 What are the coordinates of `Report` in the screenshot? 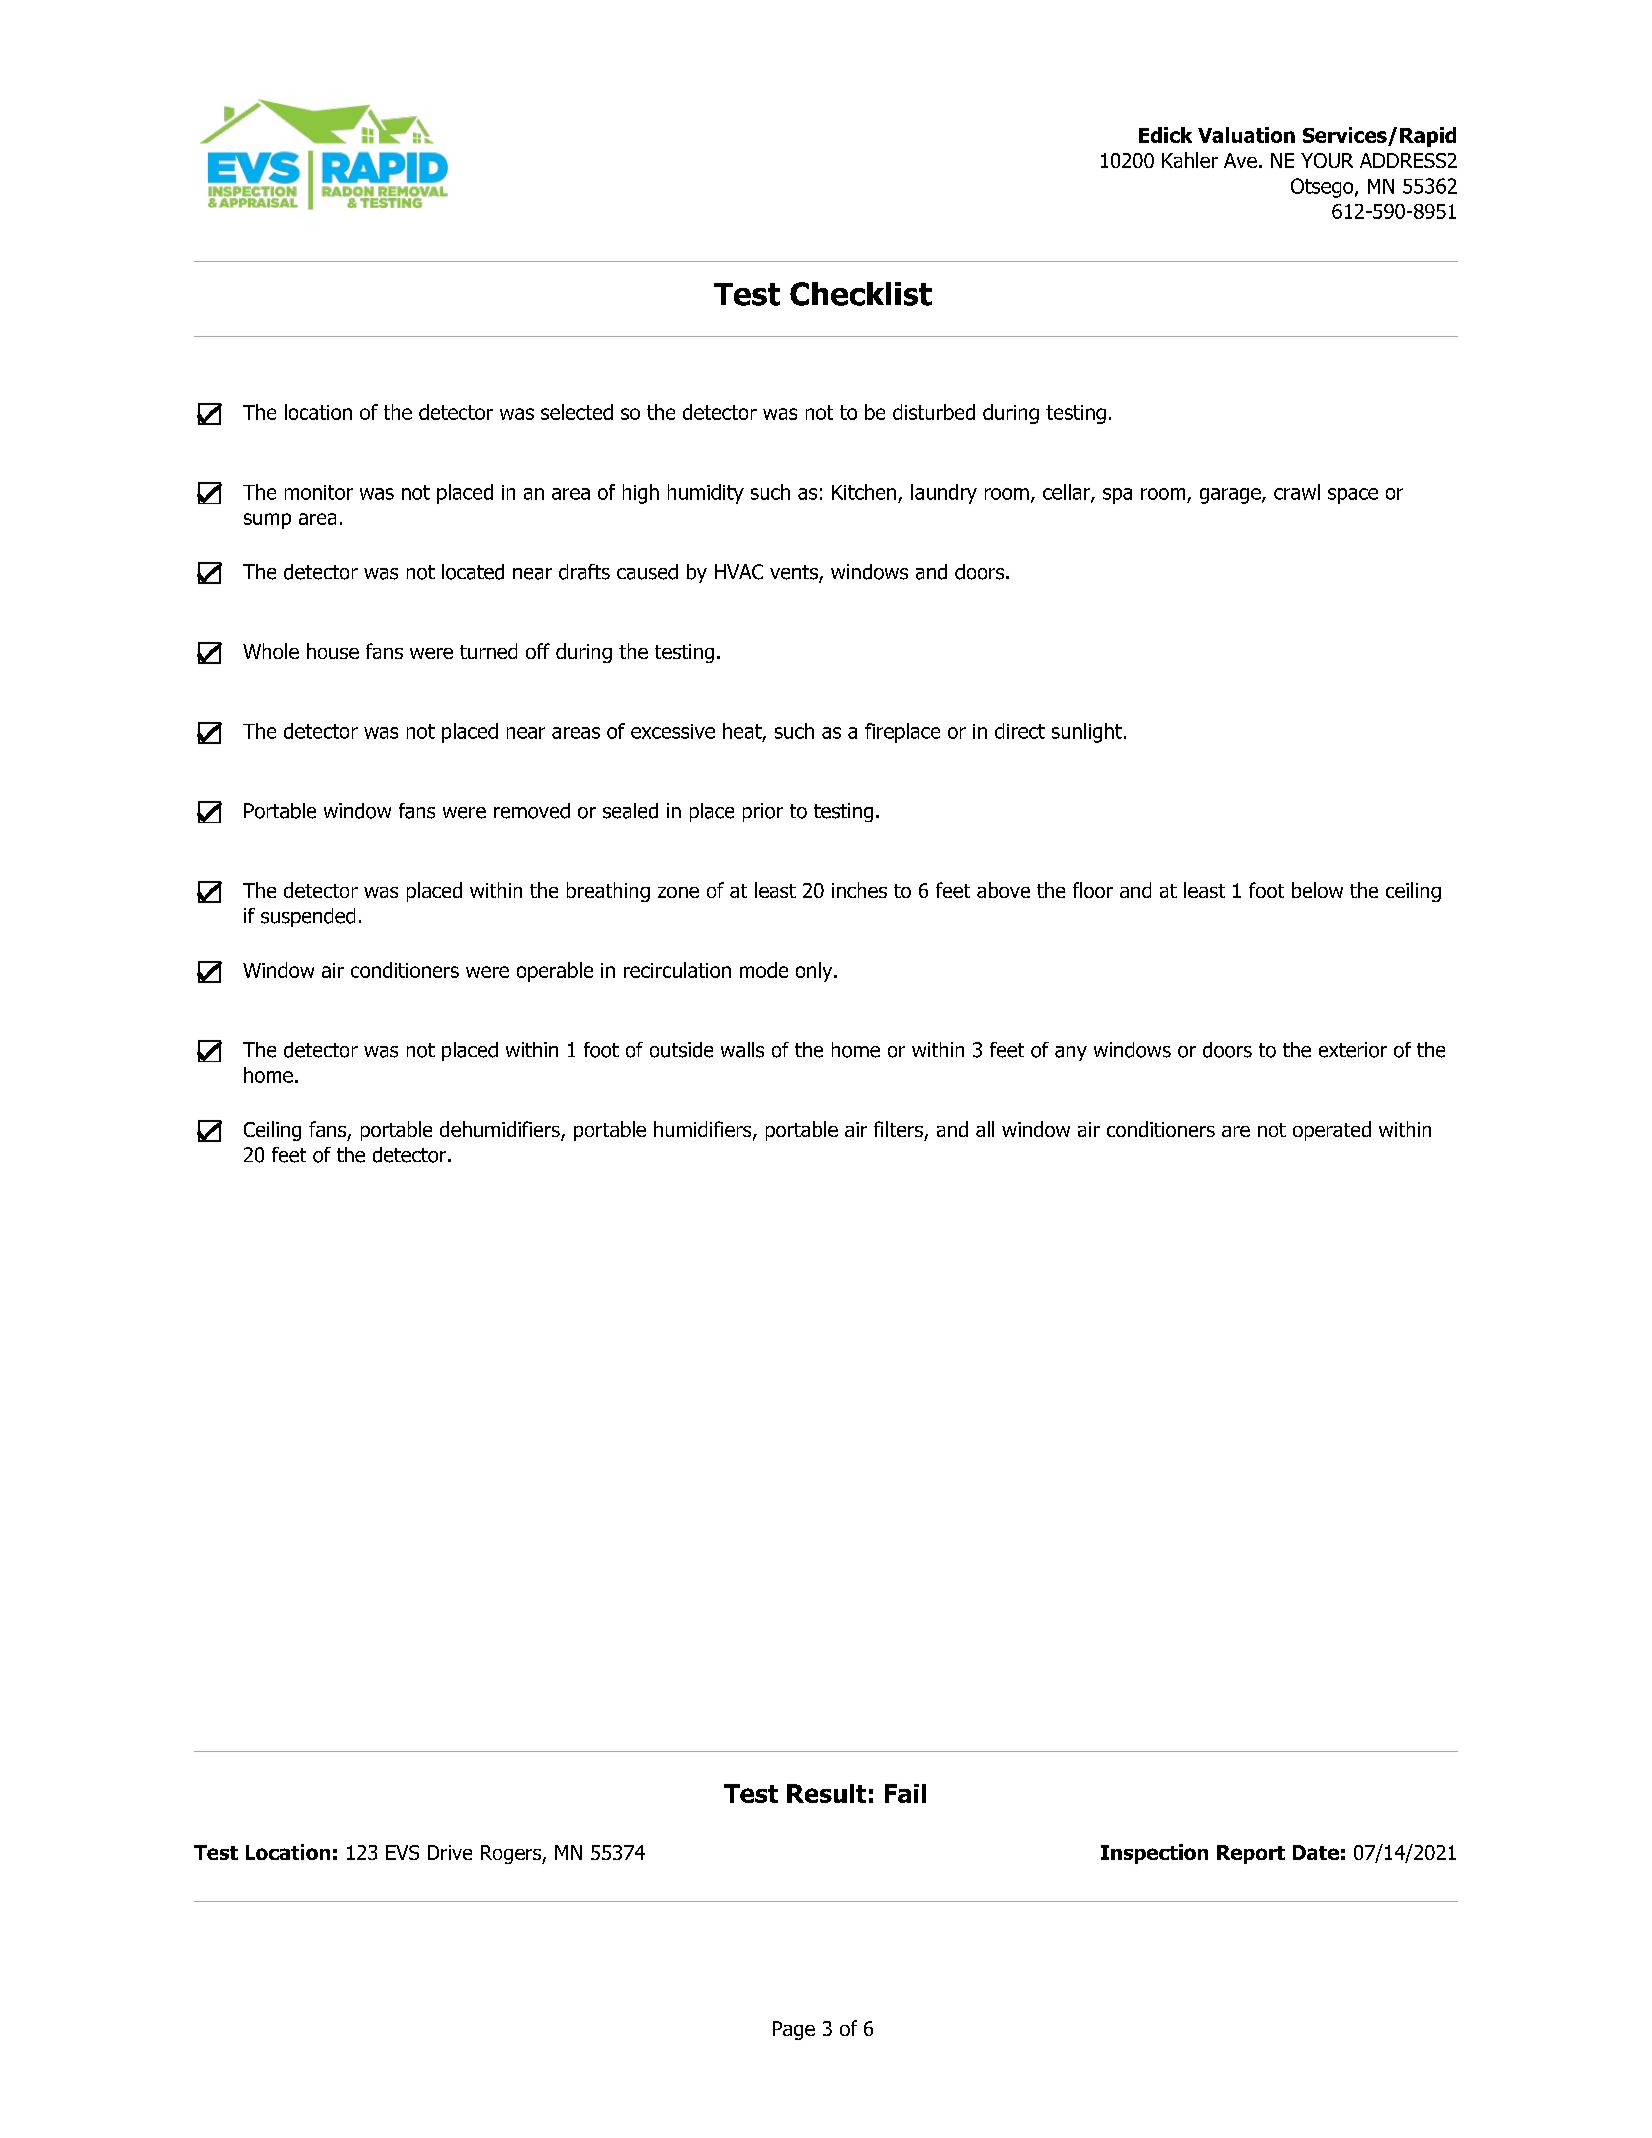 It's located at (1251, 1854).
